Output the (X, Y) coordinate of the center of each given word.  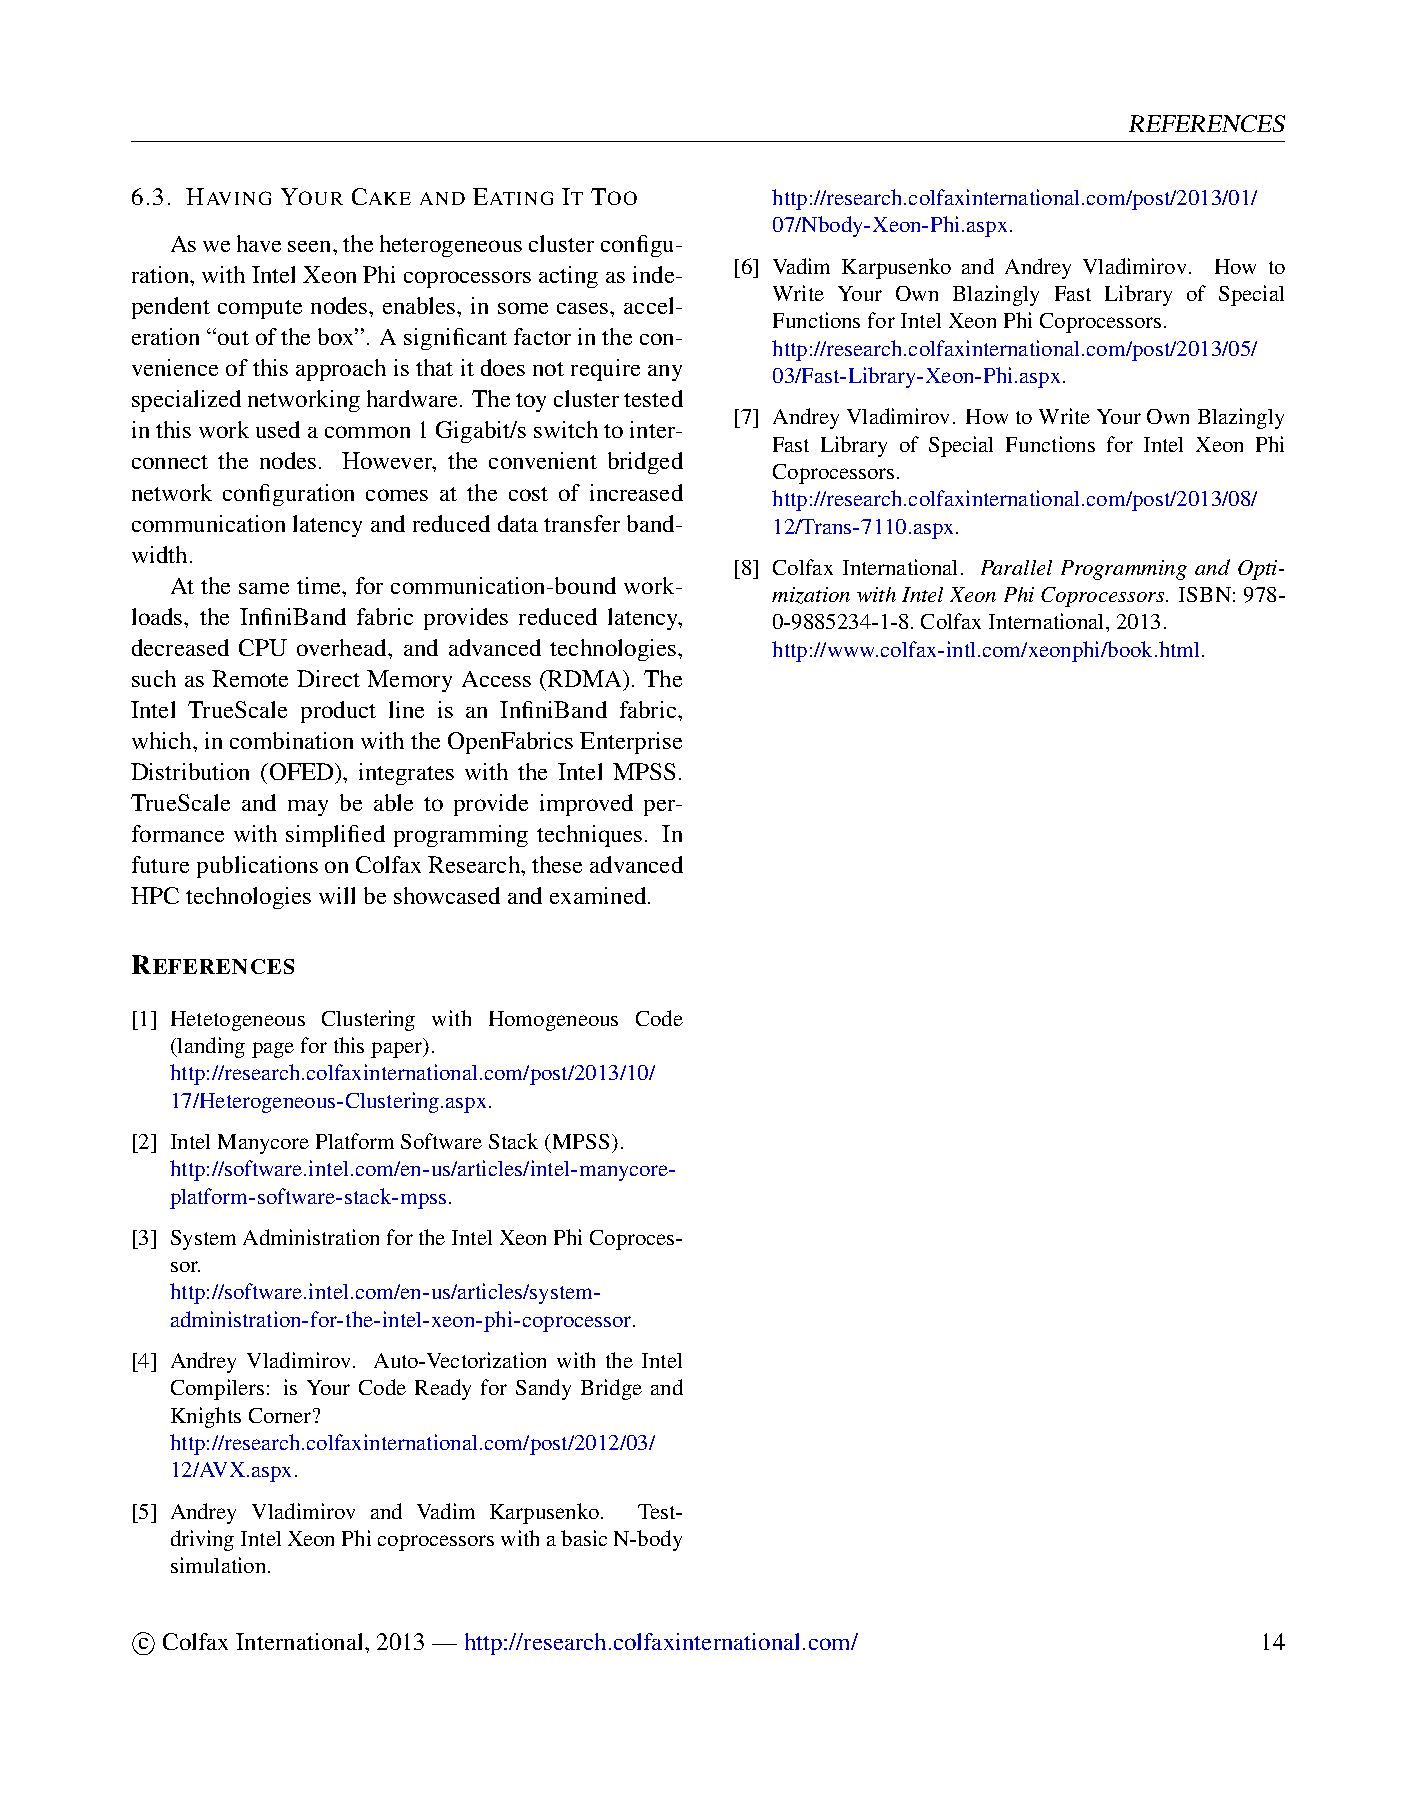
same (264, 588)
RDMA (584, 678)
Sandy (543, 1389)
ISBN (1205, 594)
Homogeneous (553, 1021)
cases (584, 308)
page (273, 1050)
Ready (443, 1389)
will (337, 895)
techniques (589, 836)
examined (598, 895)
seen (311, 246)
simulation (218, 1565)
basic (584, 1538)
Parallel (1016, 567)
